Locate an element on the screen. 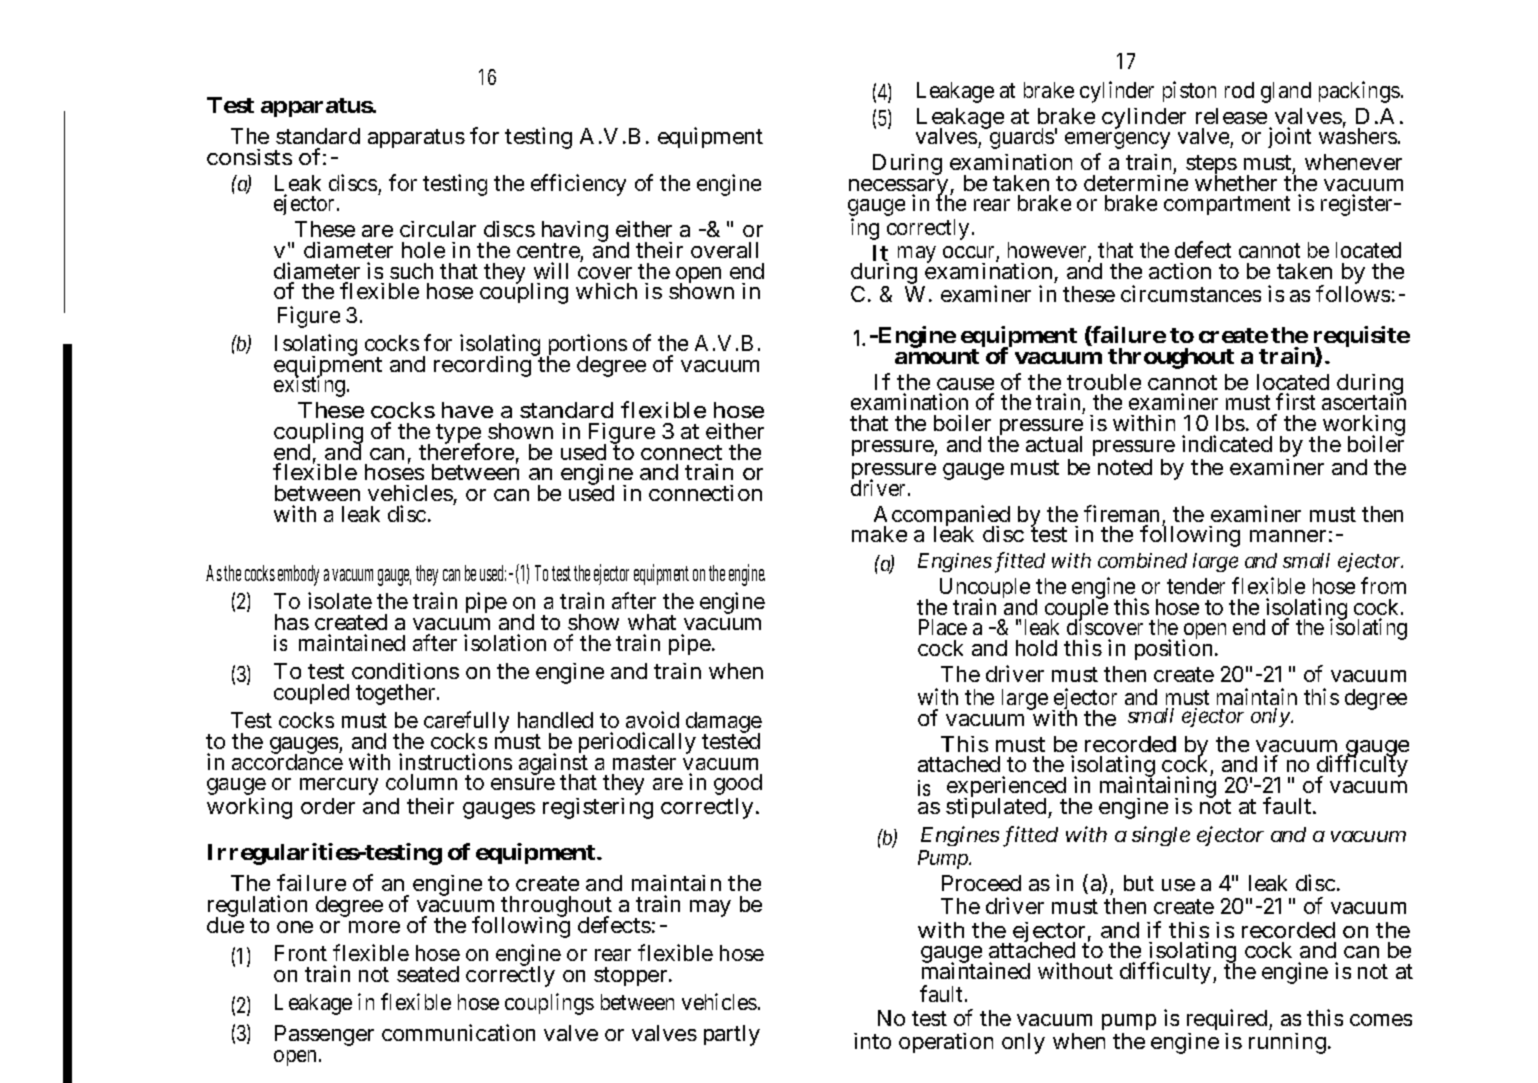 This screenshot has height=1083, width=1538. single is located at coordinates (1161, 836).
